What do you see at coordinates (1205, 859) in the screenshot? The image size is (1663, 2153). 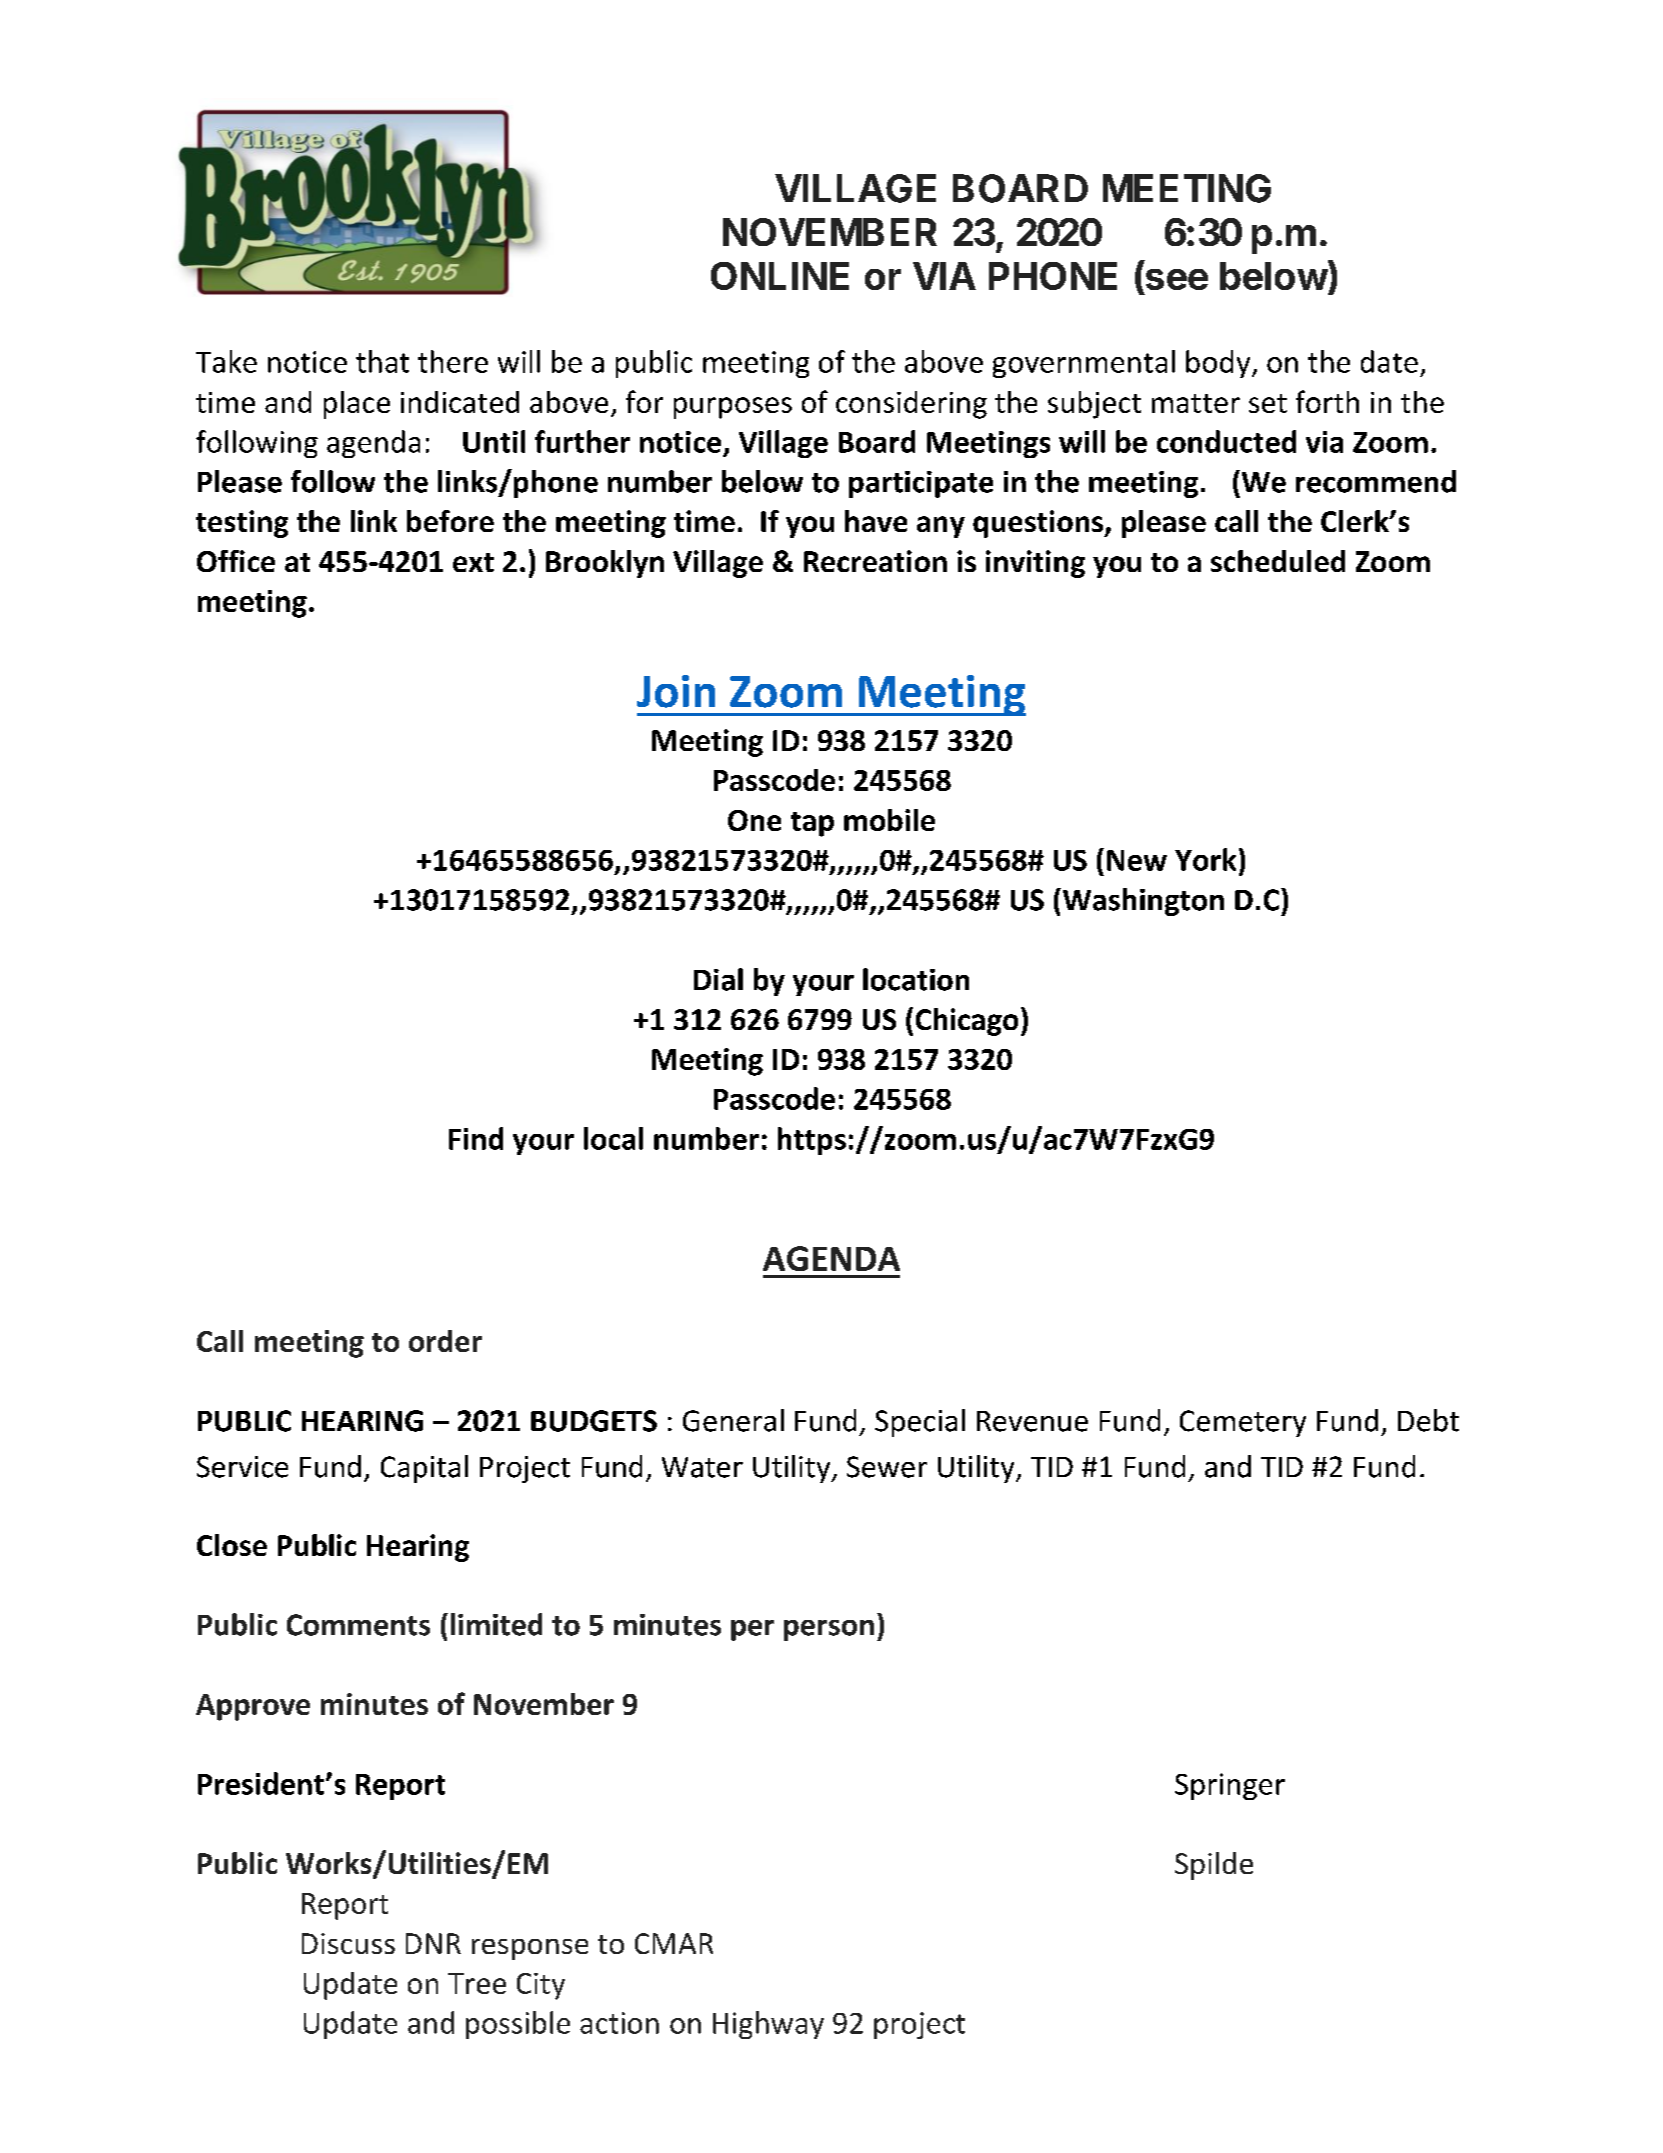 I see `York` at bounding box center [1205, 859].
